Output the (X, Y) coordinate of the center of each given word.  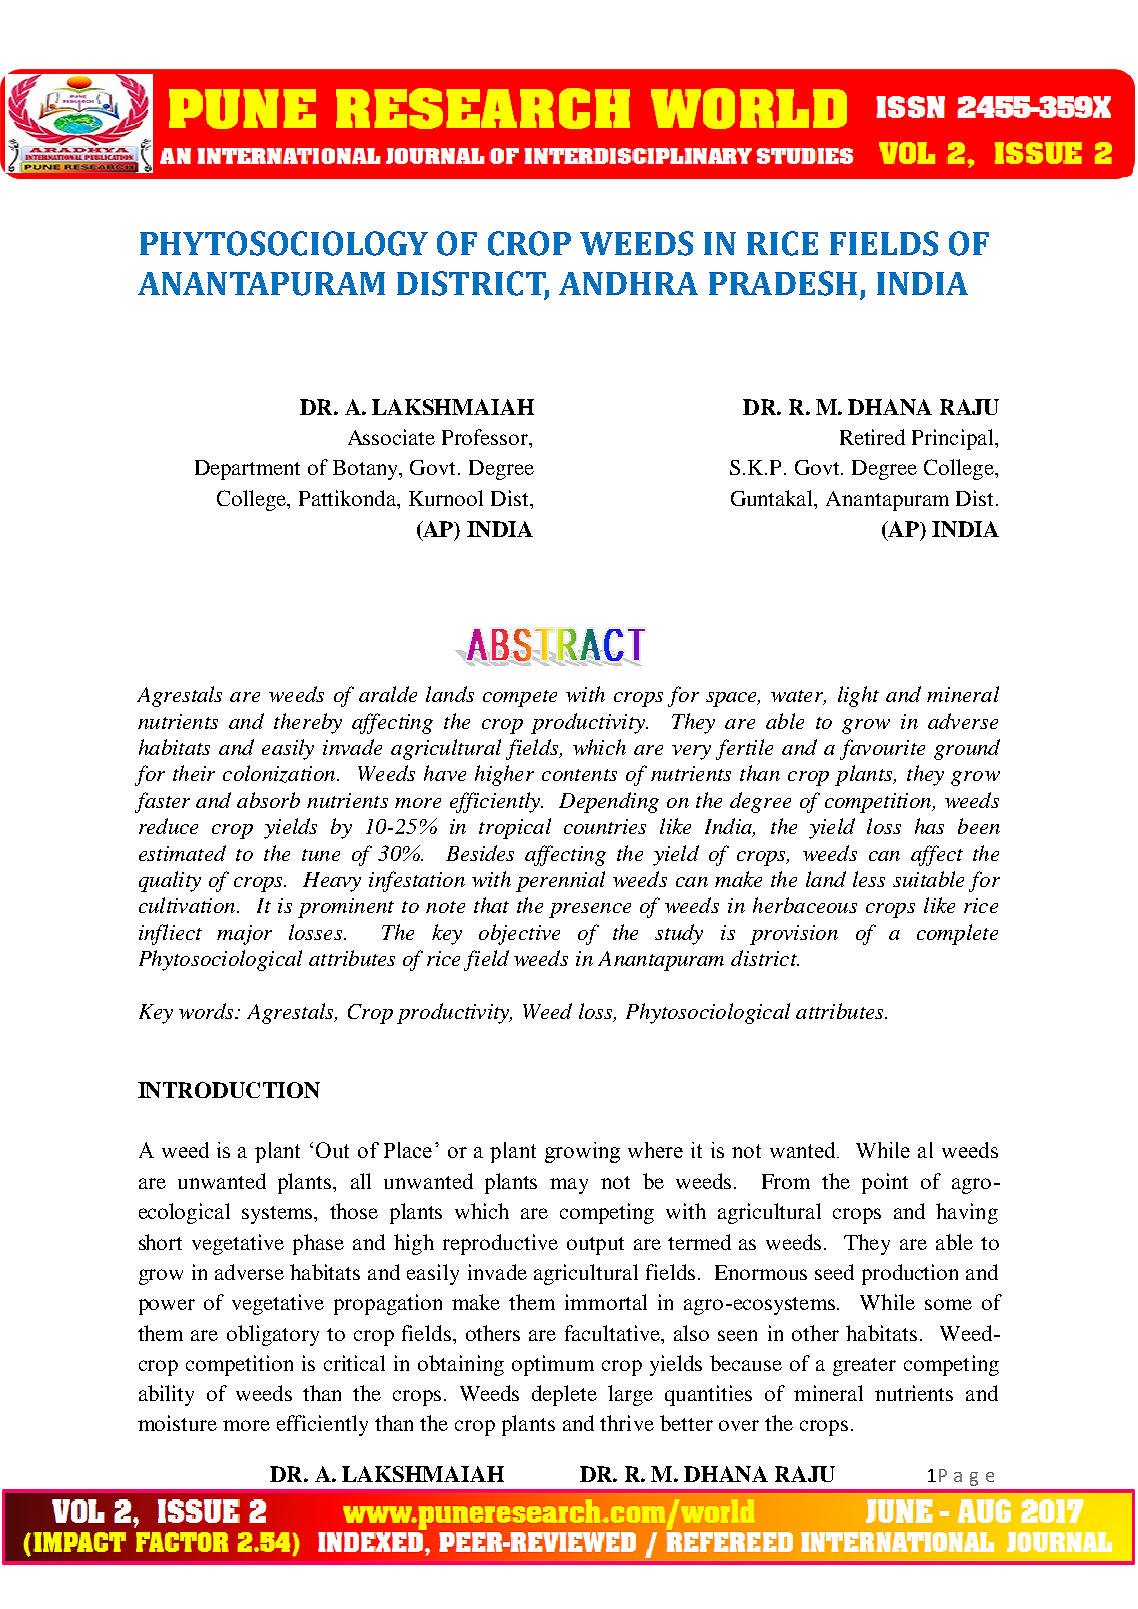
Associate (391, 437)
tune (321, 855)
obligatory (273, 1335)
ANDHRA (628, 283)
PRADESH (783, 283)
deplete (564, 1395)
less (869, 879)
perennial (560, 881)
